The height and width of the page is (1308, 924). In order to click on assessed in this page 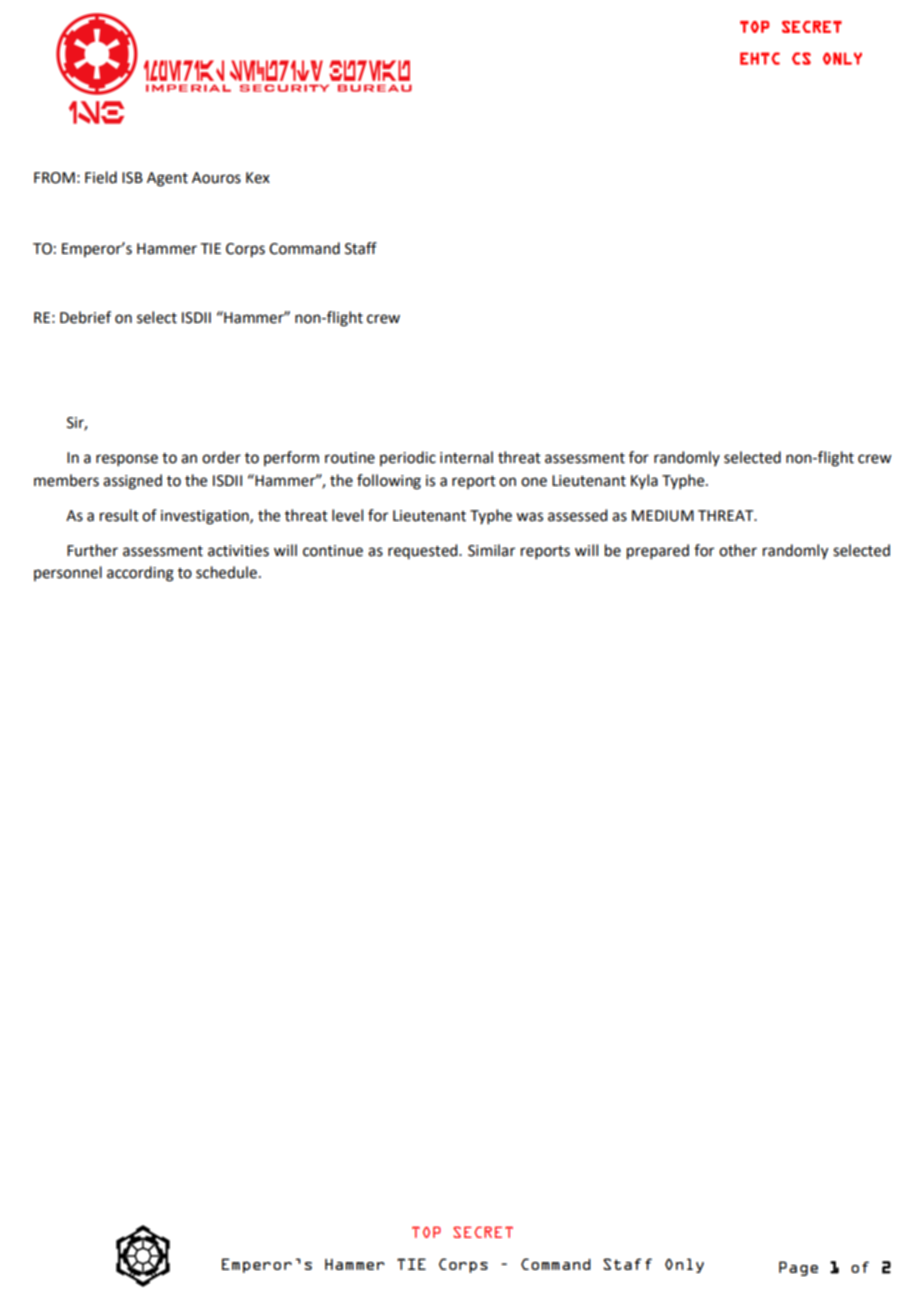, I will do `click(577, 515)`.
